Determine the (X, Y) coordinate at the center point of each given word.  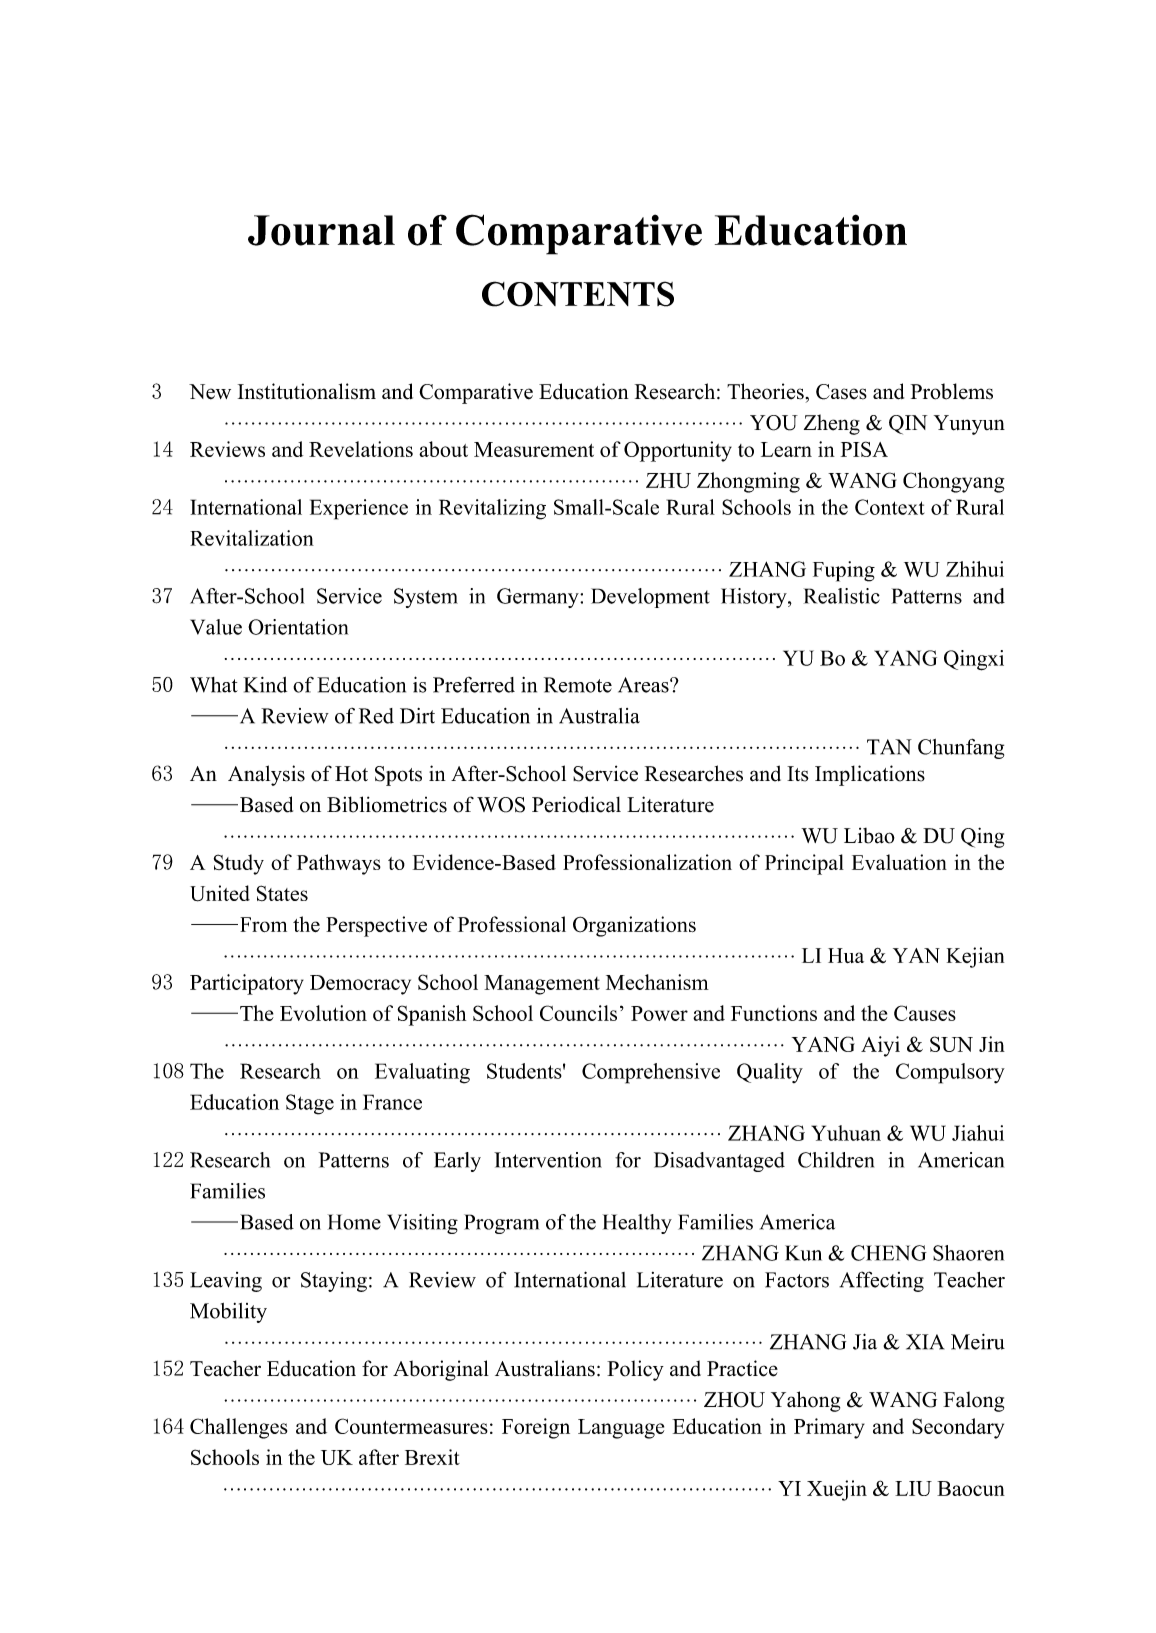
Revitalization (252, 538)
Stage (310, 1104)
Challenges (238, 1428)
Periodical (576, 804)
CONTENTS (578, 294)
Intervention (548, 1160)
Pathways (339, 864)
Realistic (842, 596)
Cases (841, 392)
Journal (321, 230)
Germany (539, 598)
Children (836, 1160)
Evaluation (899, 862)
